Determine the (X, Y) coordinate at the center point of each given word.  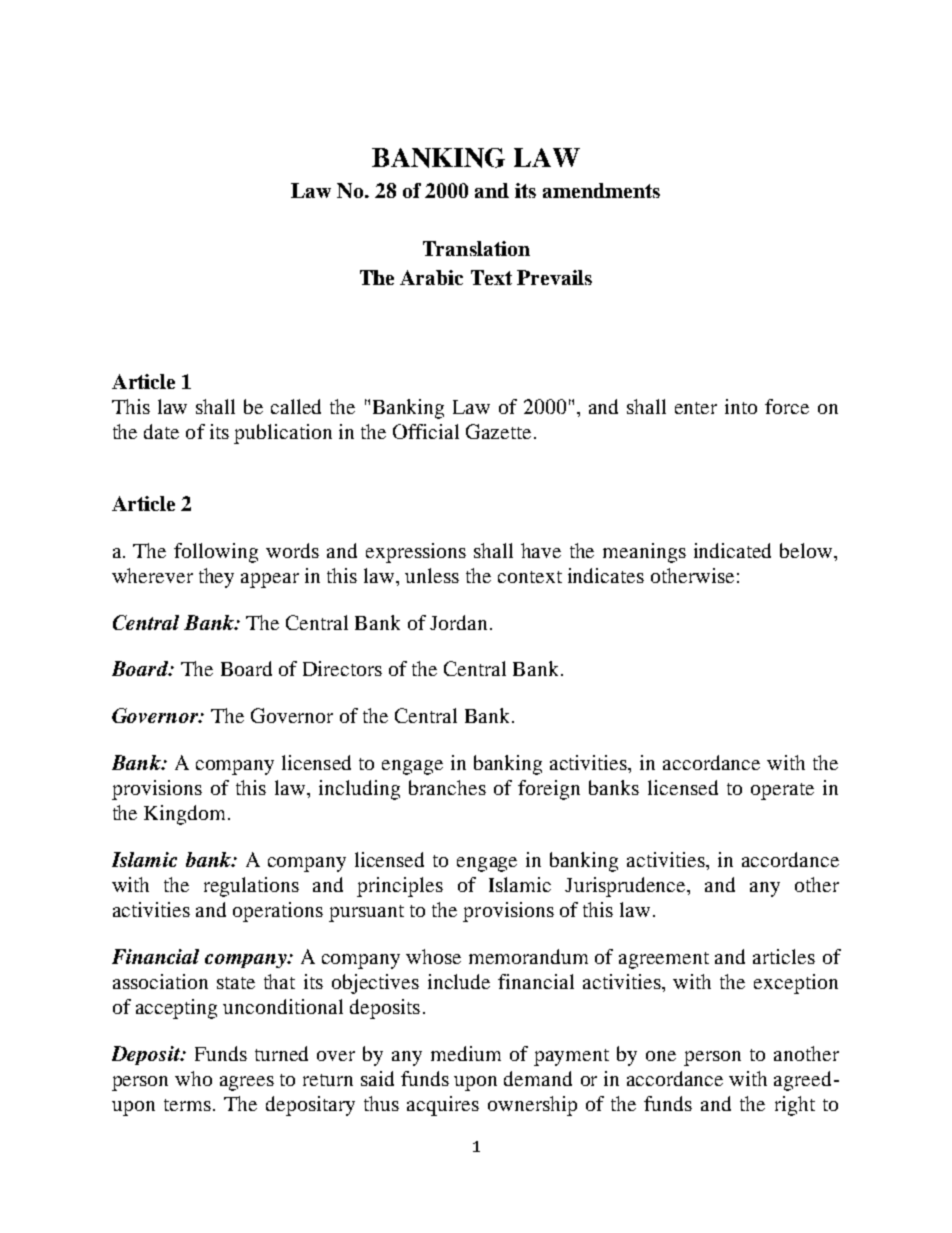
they (216, 578)
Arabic (431, 277)
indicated (732, 550)
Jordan (458, 622)
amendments (601, 190)
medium (466, 1053)
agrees (247, 1083)
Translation (476, 248)
